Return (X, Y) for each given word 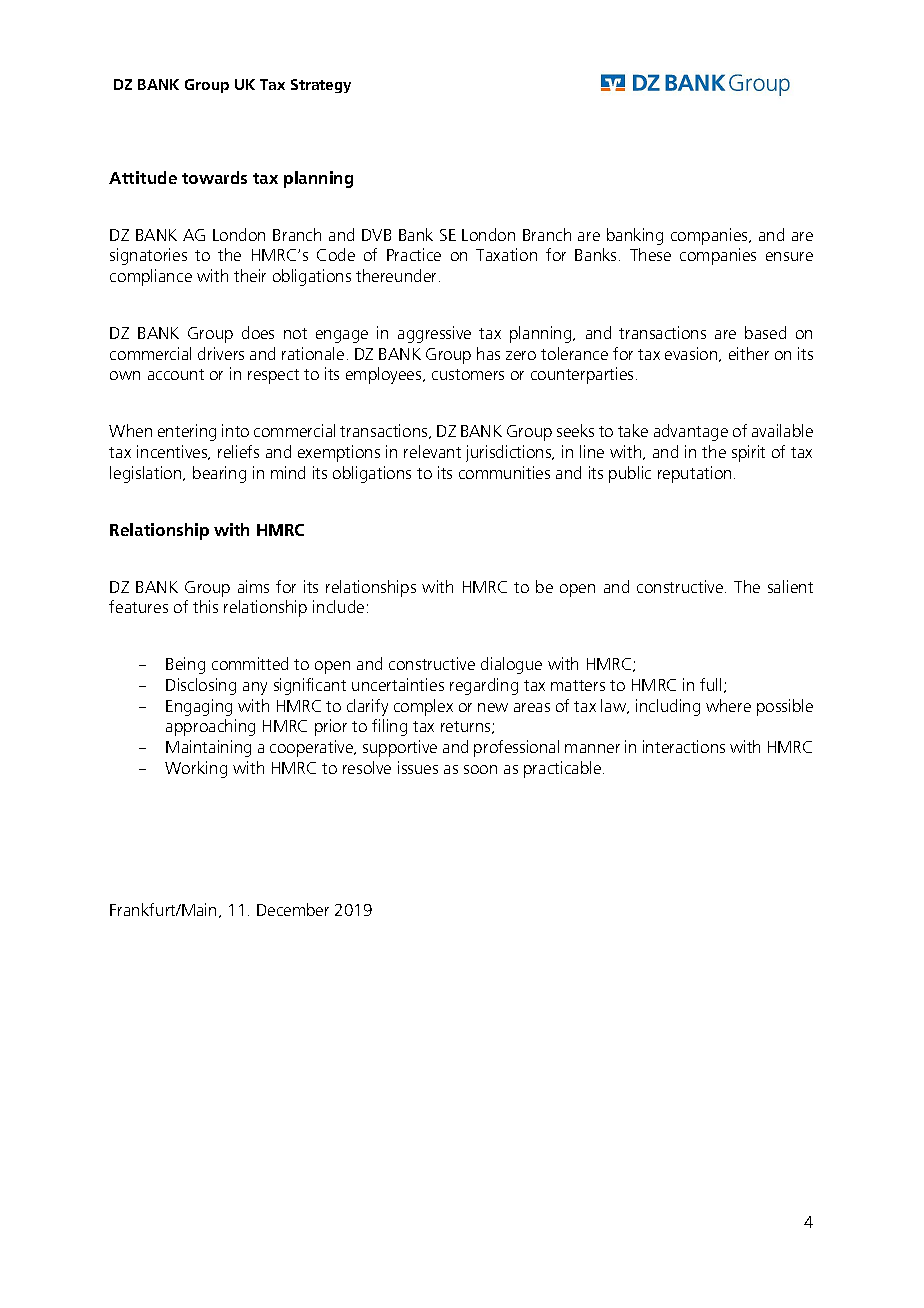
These (650, 254)
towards (214, 177)
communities (504, 472)
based (765, 332)
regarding (484, 686)
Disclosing (201, 686)
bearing (219, 474)
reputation (694, 474)
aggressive (434, 334)
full (710, 684)
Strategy (321, 86)
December (293, 909)
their (250, 275)
